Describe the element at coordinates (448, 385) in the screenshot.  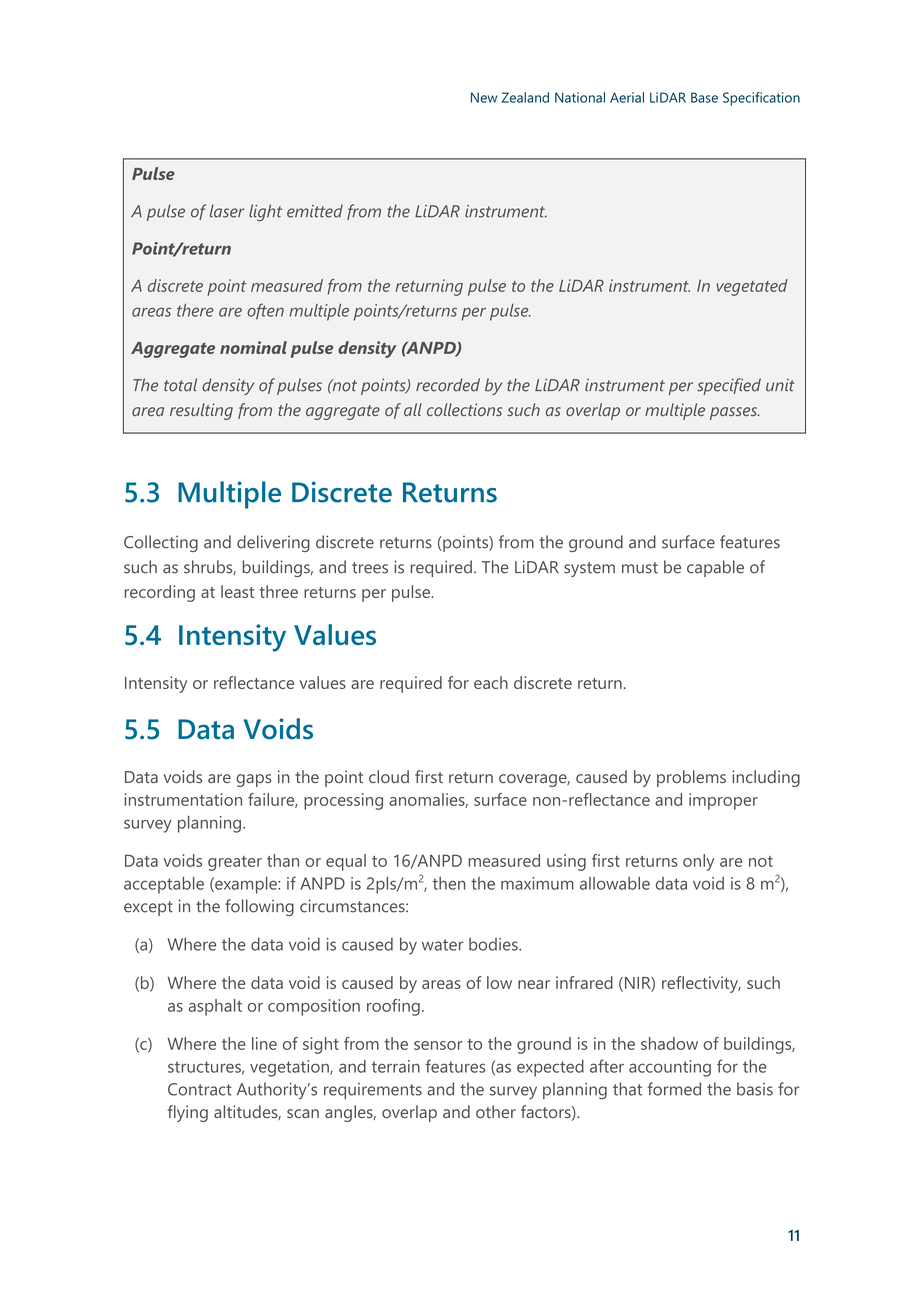
I see `recorded` at that location.
